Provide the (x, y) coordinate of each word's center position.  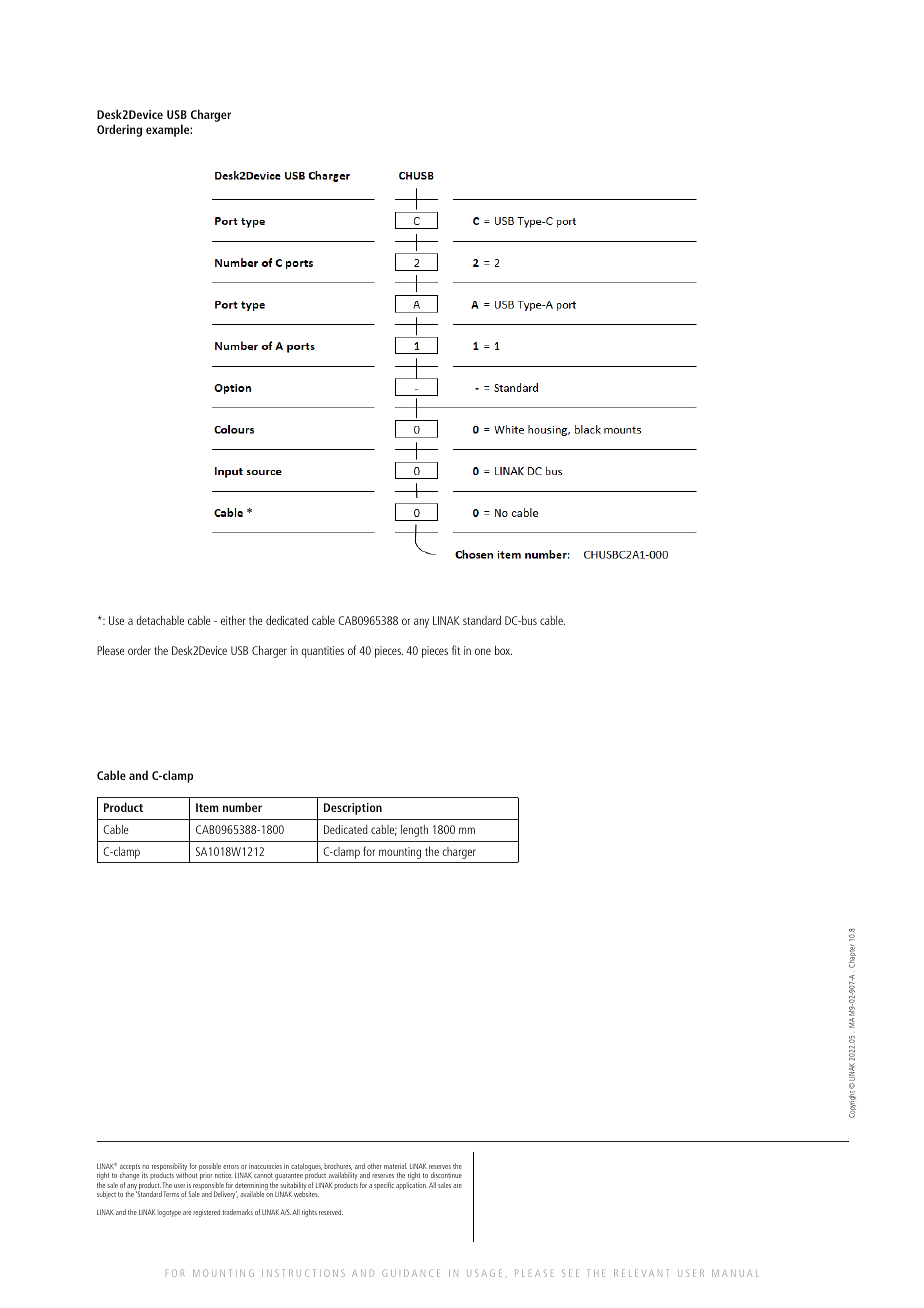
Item (207, 807)
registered (206, 1213)
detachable (160, 620)
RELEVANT (641, 1273)
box (503, 650)
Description (353, 809)
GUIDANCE (411, 1273)
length (414, 831)
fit (456, 650)
